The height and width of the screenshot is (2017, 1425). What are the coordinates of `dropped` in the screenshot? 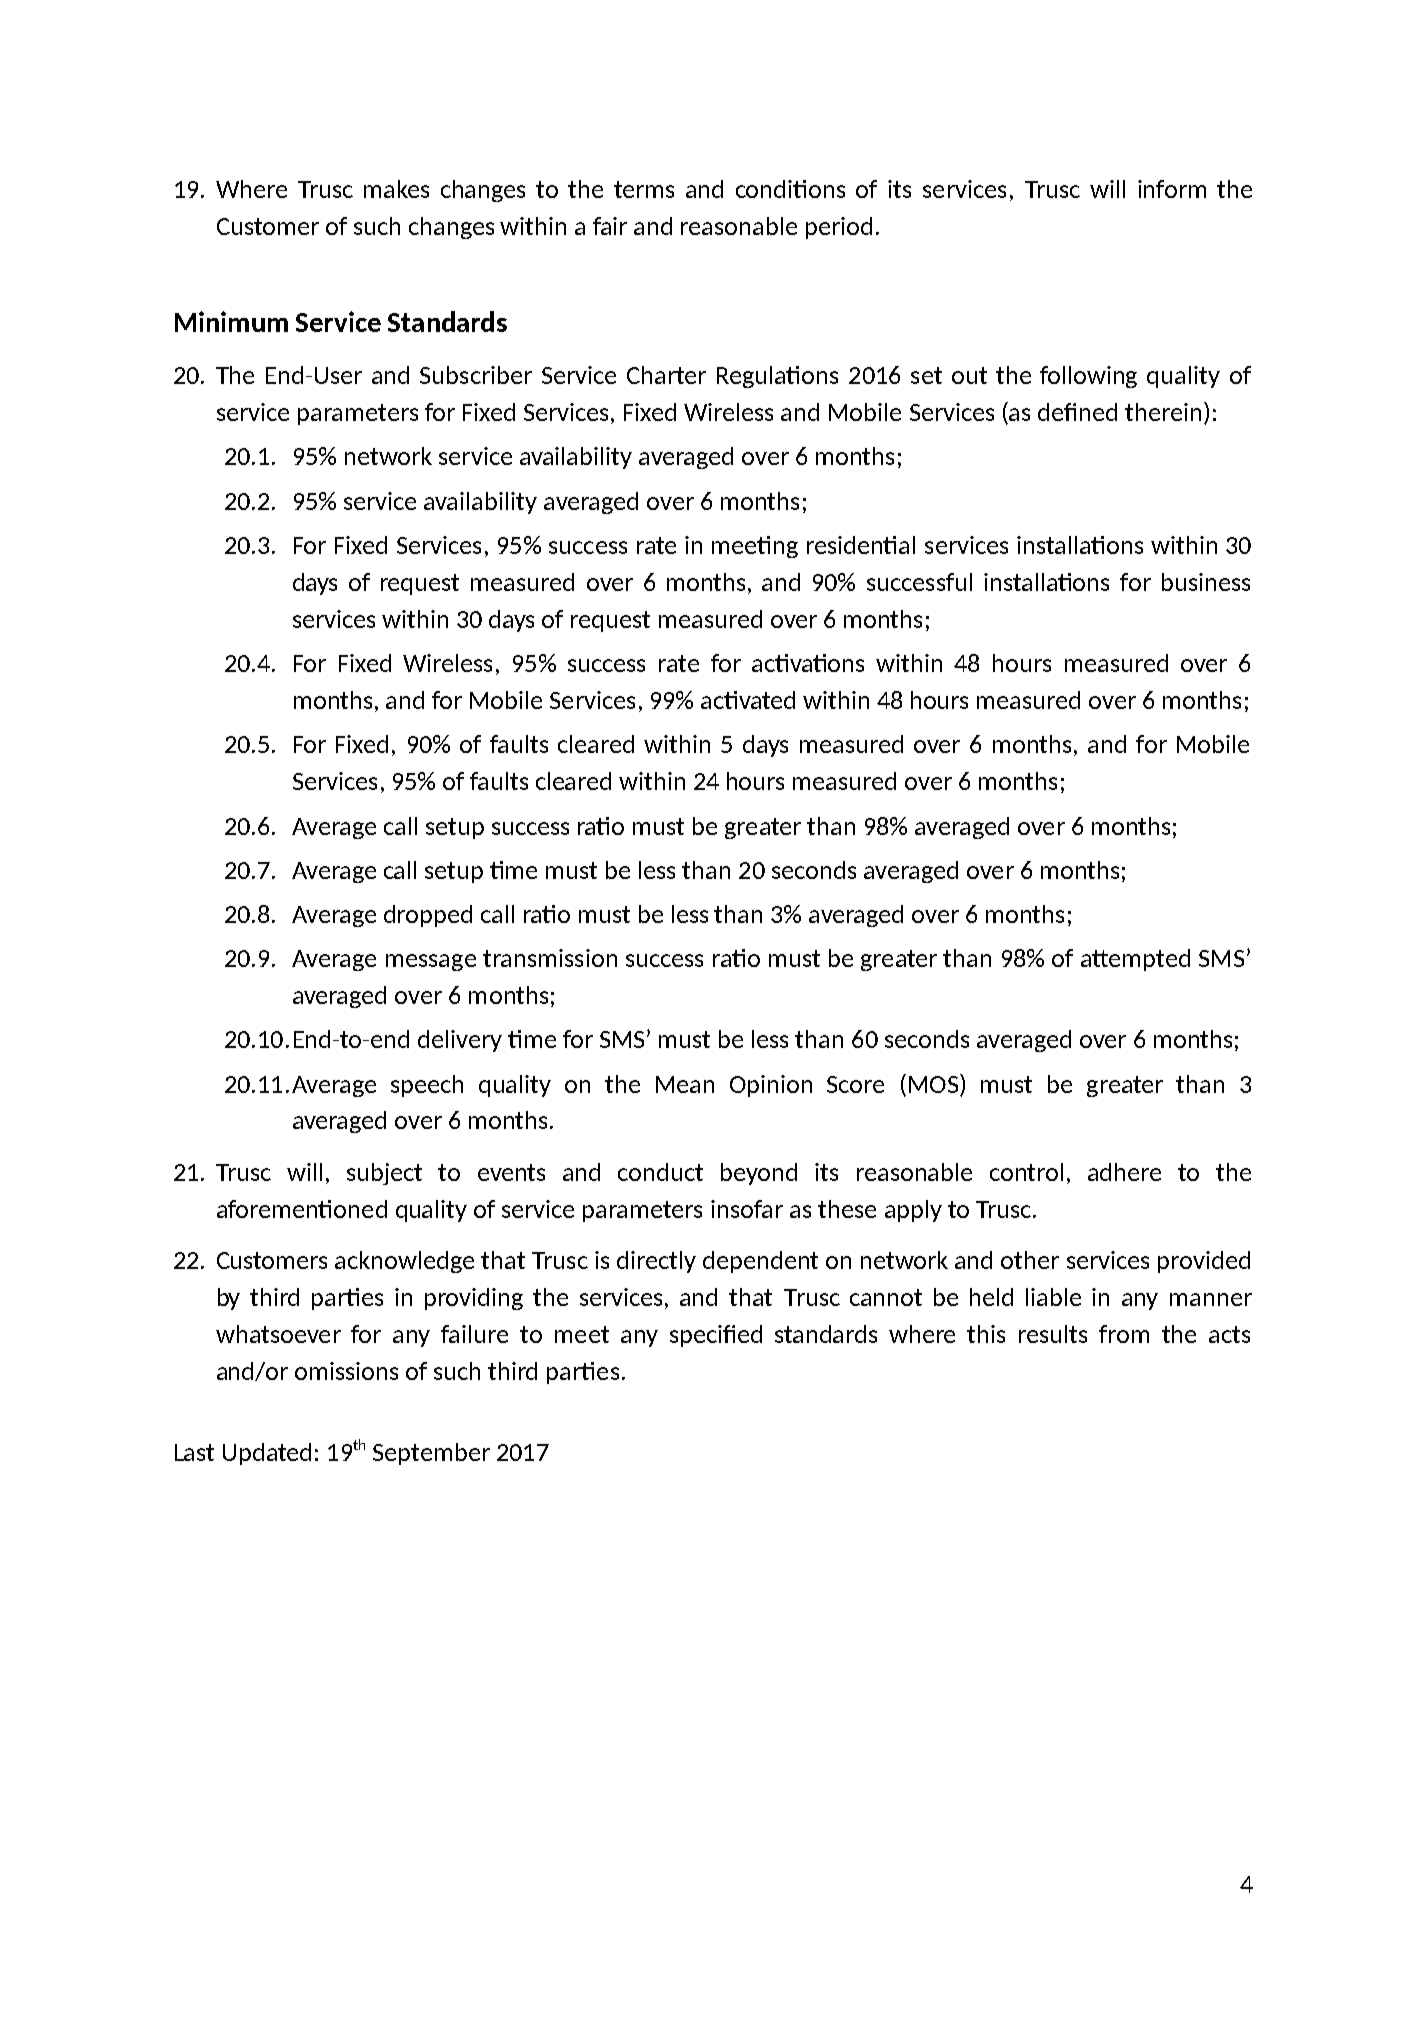 It's located at (428, 916).
